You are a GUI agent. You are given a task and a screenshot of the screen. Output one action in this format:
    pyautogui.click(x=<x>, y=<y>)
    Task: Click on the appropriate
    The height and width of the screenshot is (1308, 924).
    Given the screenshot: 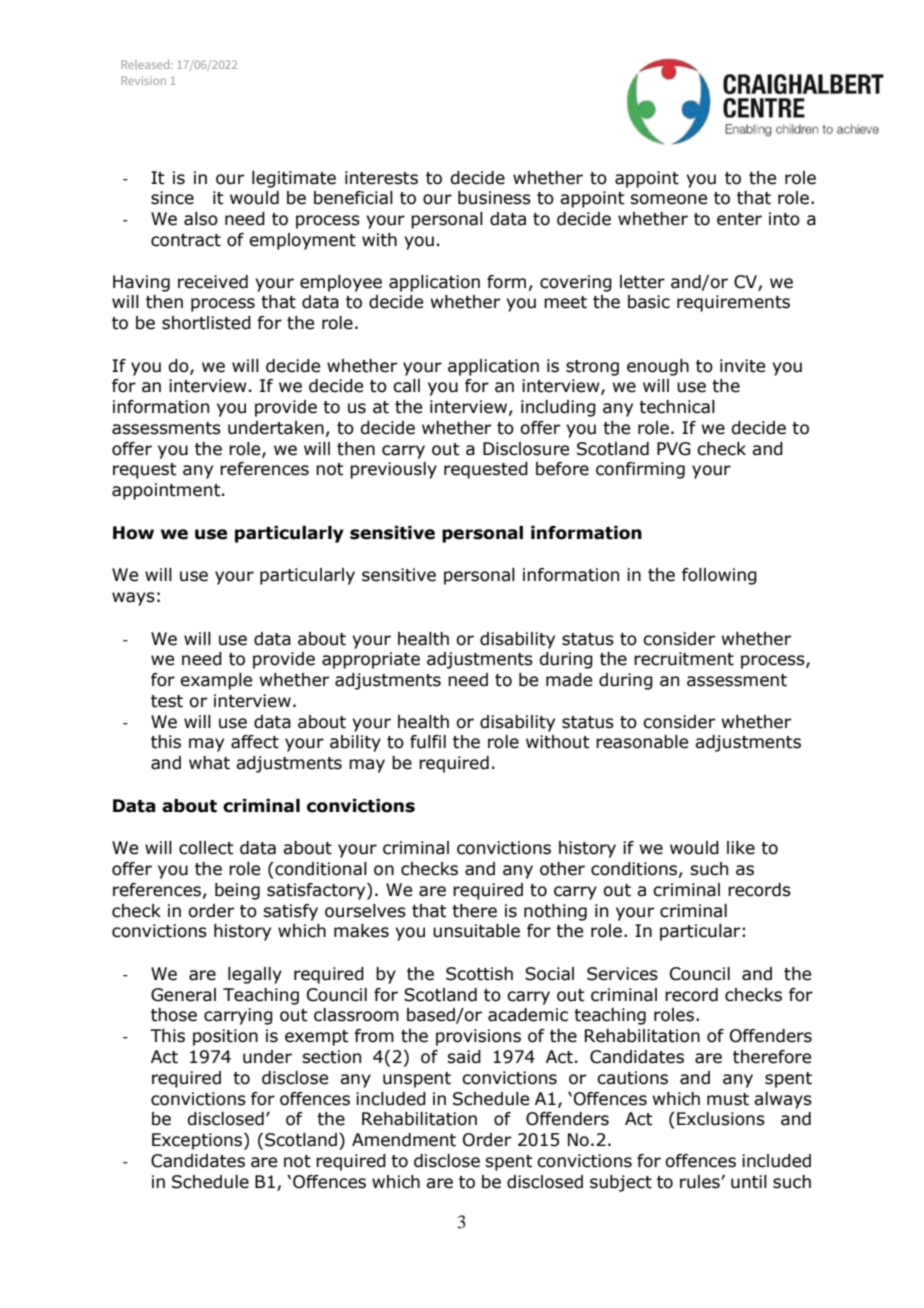 What is the action you would take?
    pyautogui.click(x=371, y=660)
